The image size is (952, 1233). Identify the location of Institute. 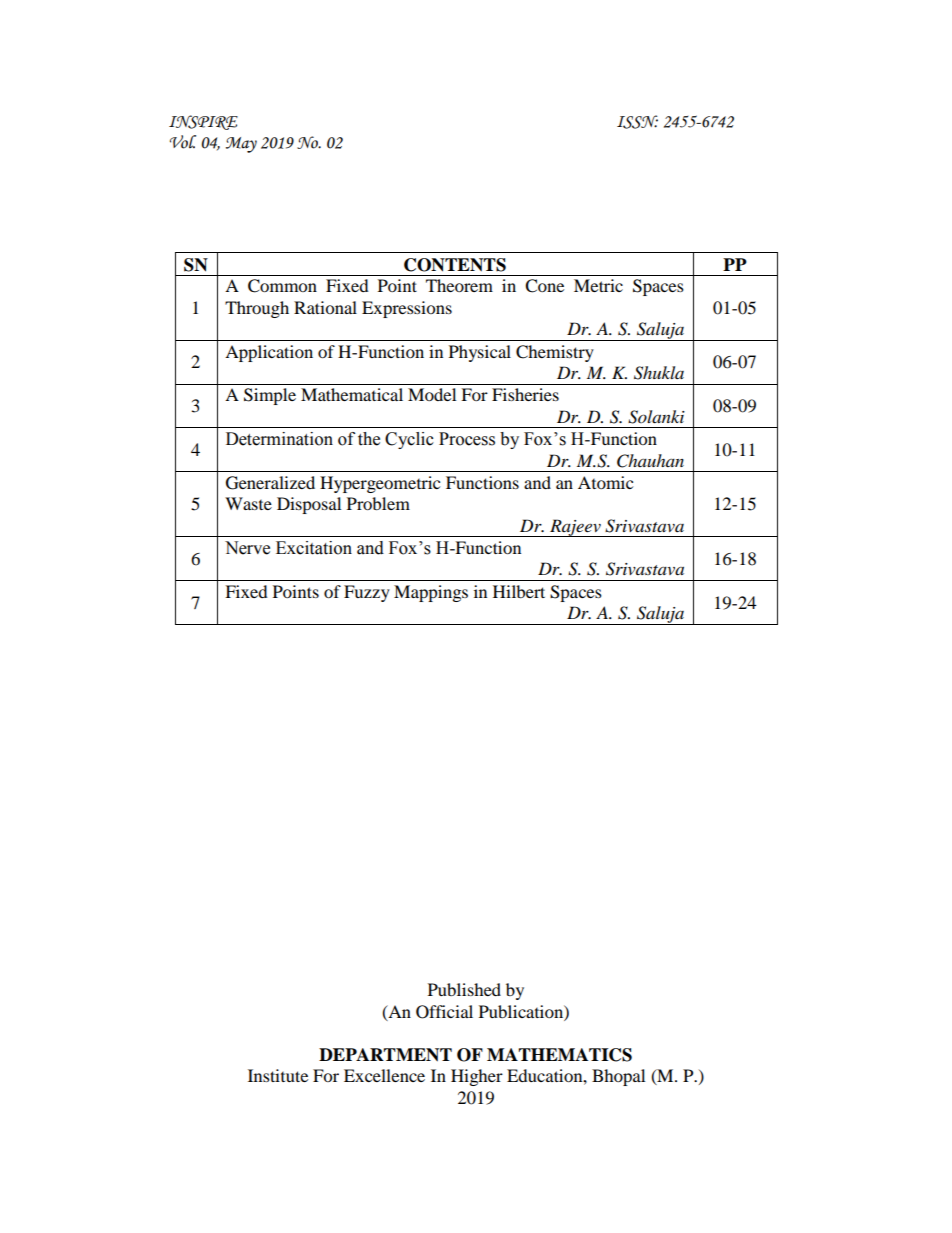
(278, 1075).
